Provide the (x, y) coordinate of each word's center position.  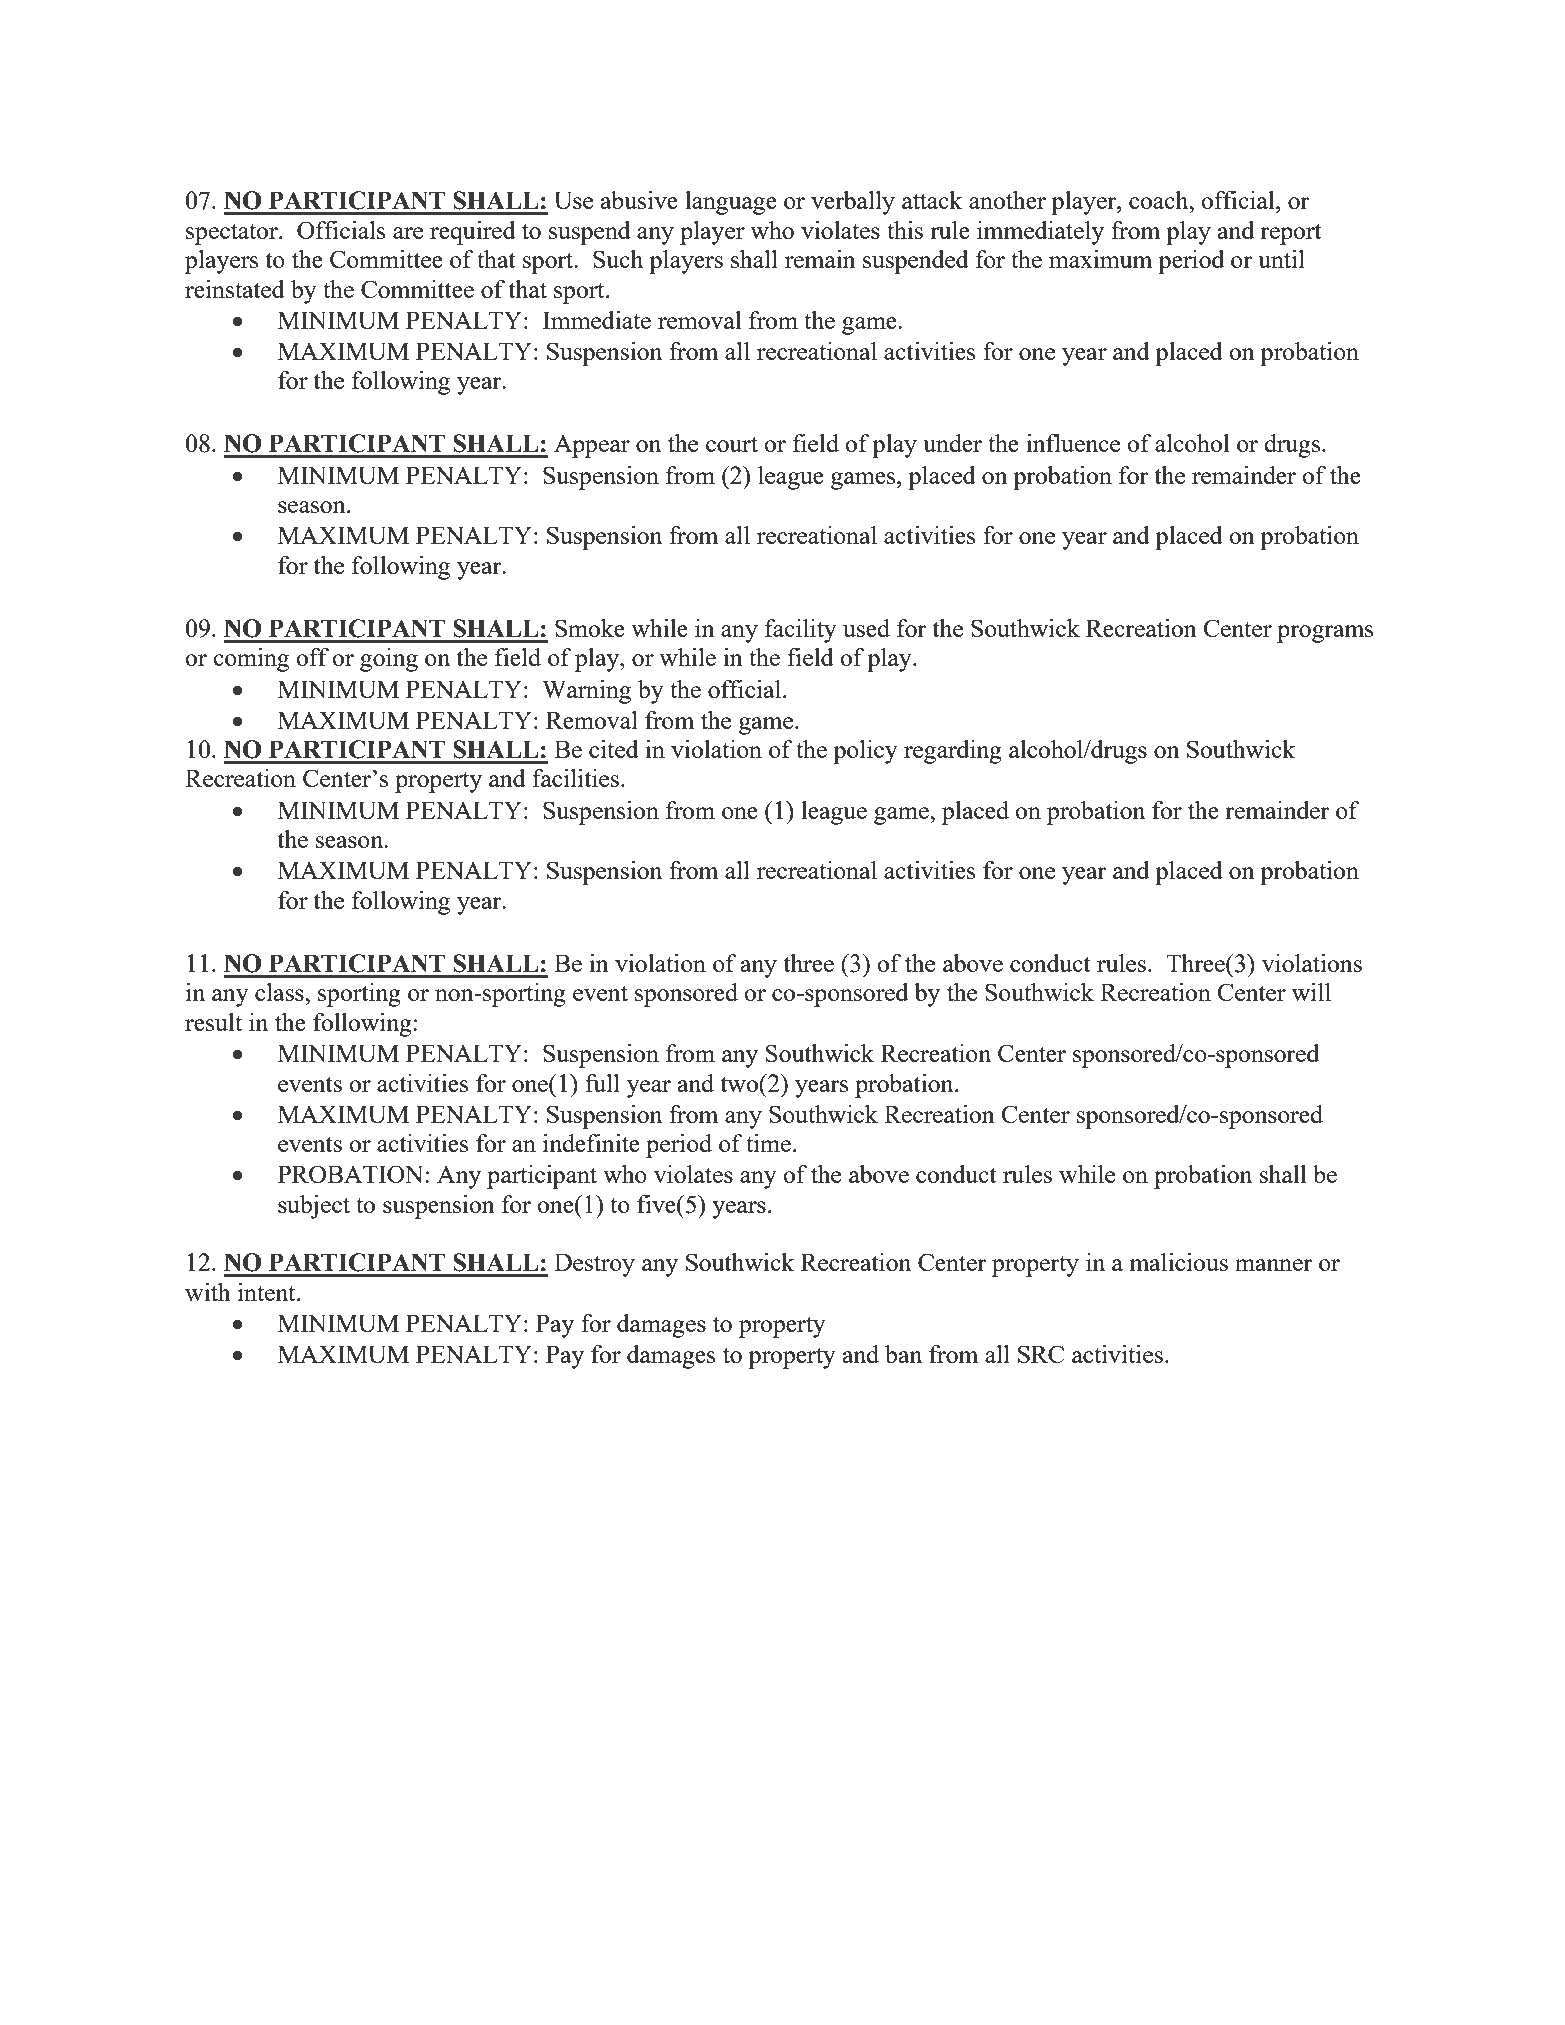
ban (903, 1354)
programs (1325, 634)
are (408, 233)
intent (268, 1292)
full (602, 1083)
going (389, 660)
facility (801, 631)
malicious (1178, 1262)
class (280, 992)
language (731, 203)
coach (1160, 200)
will (1311, 992)
